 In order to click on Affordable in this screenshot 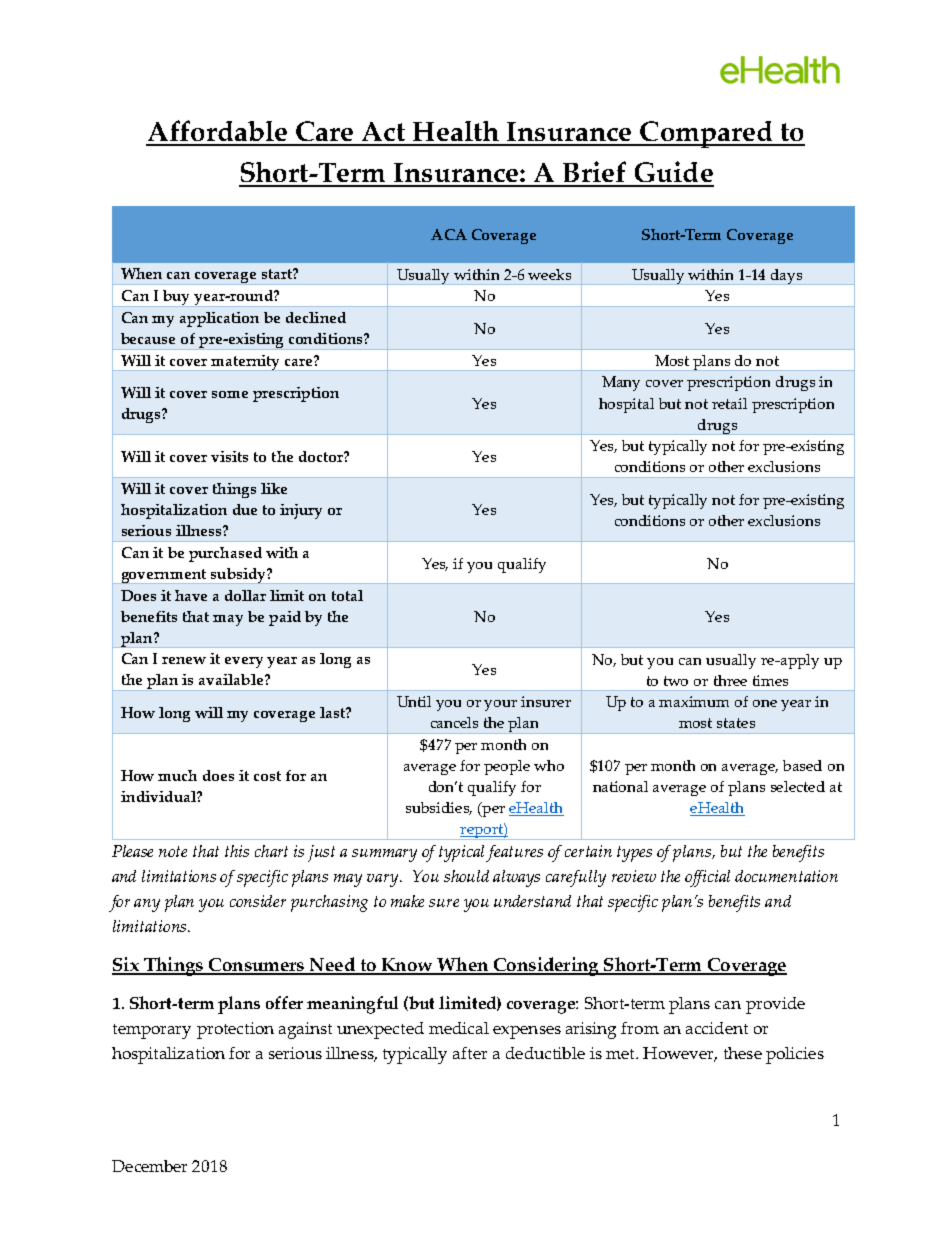, I will do `click(218, 132)`.
